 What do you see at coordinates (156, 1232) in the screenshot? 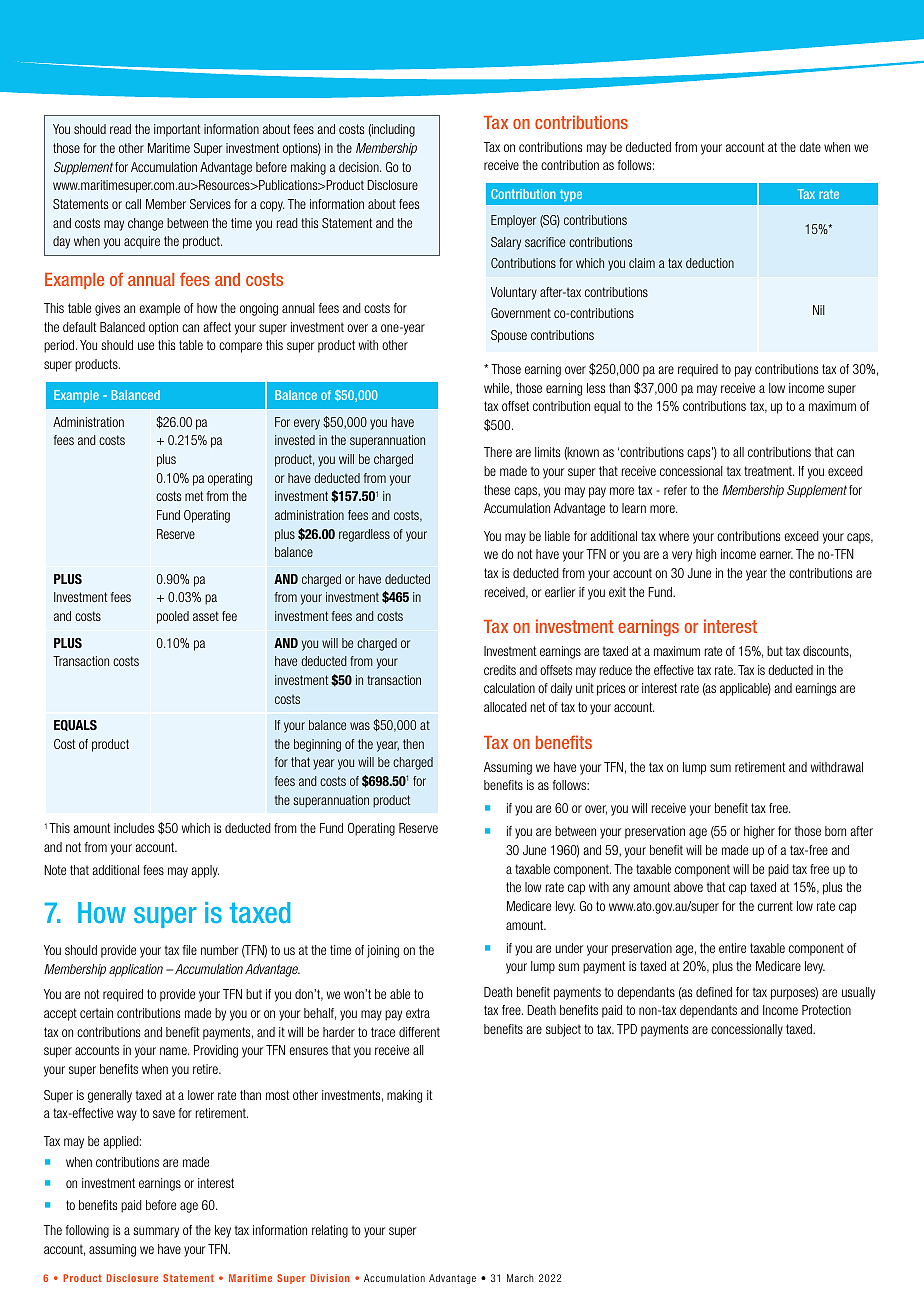
I see `summary` at bounding box center [156, 1232].
